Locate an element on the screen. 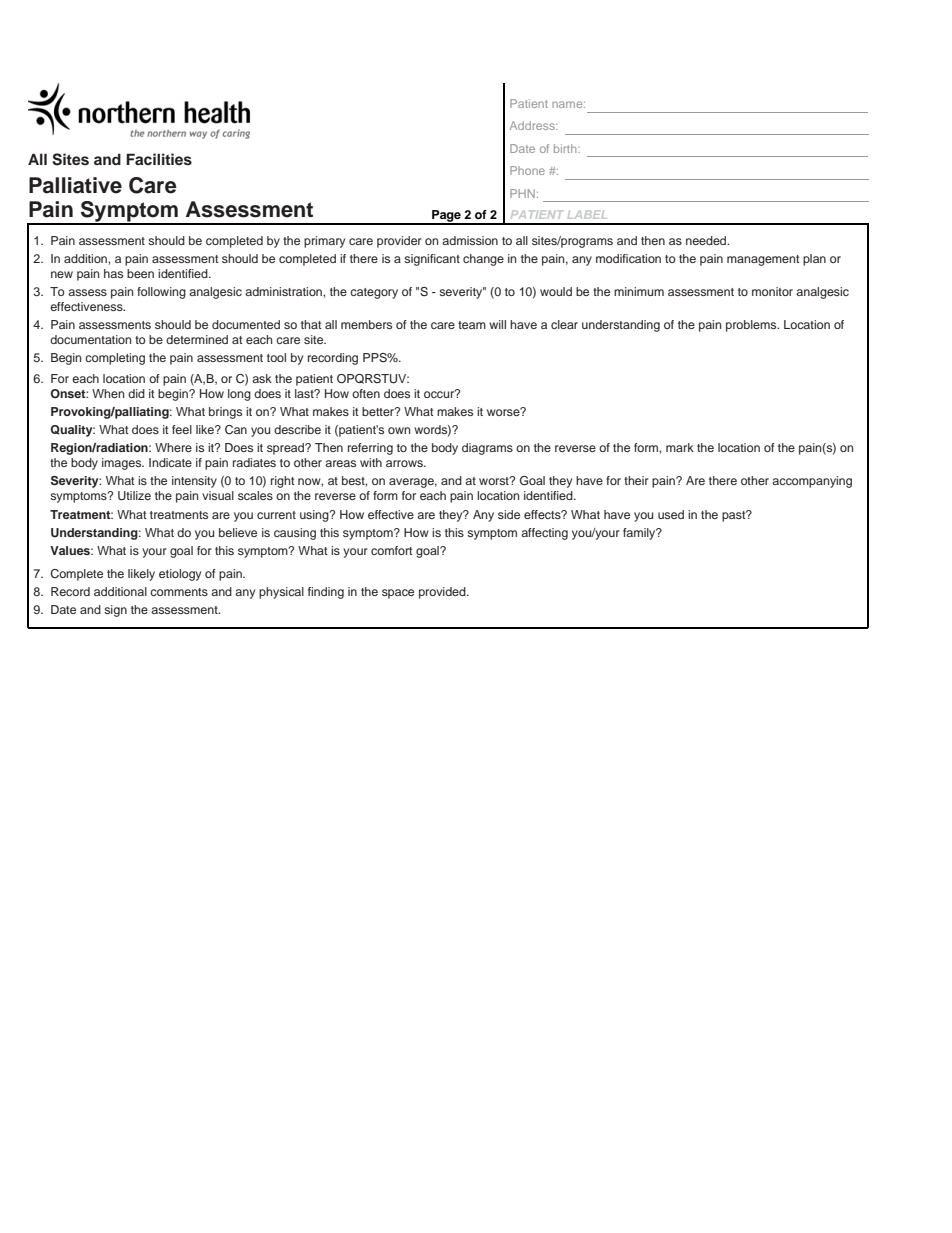 The width and height of the screenshot is (952, 1233). Address is located at coordinates (533, 125).
